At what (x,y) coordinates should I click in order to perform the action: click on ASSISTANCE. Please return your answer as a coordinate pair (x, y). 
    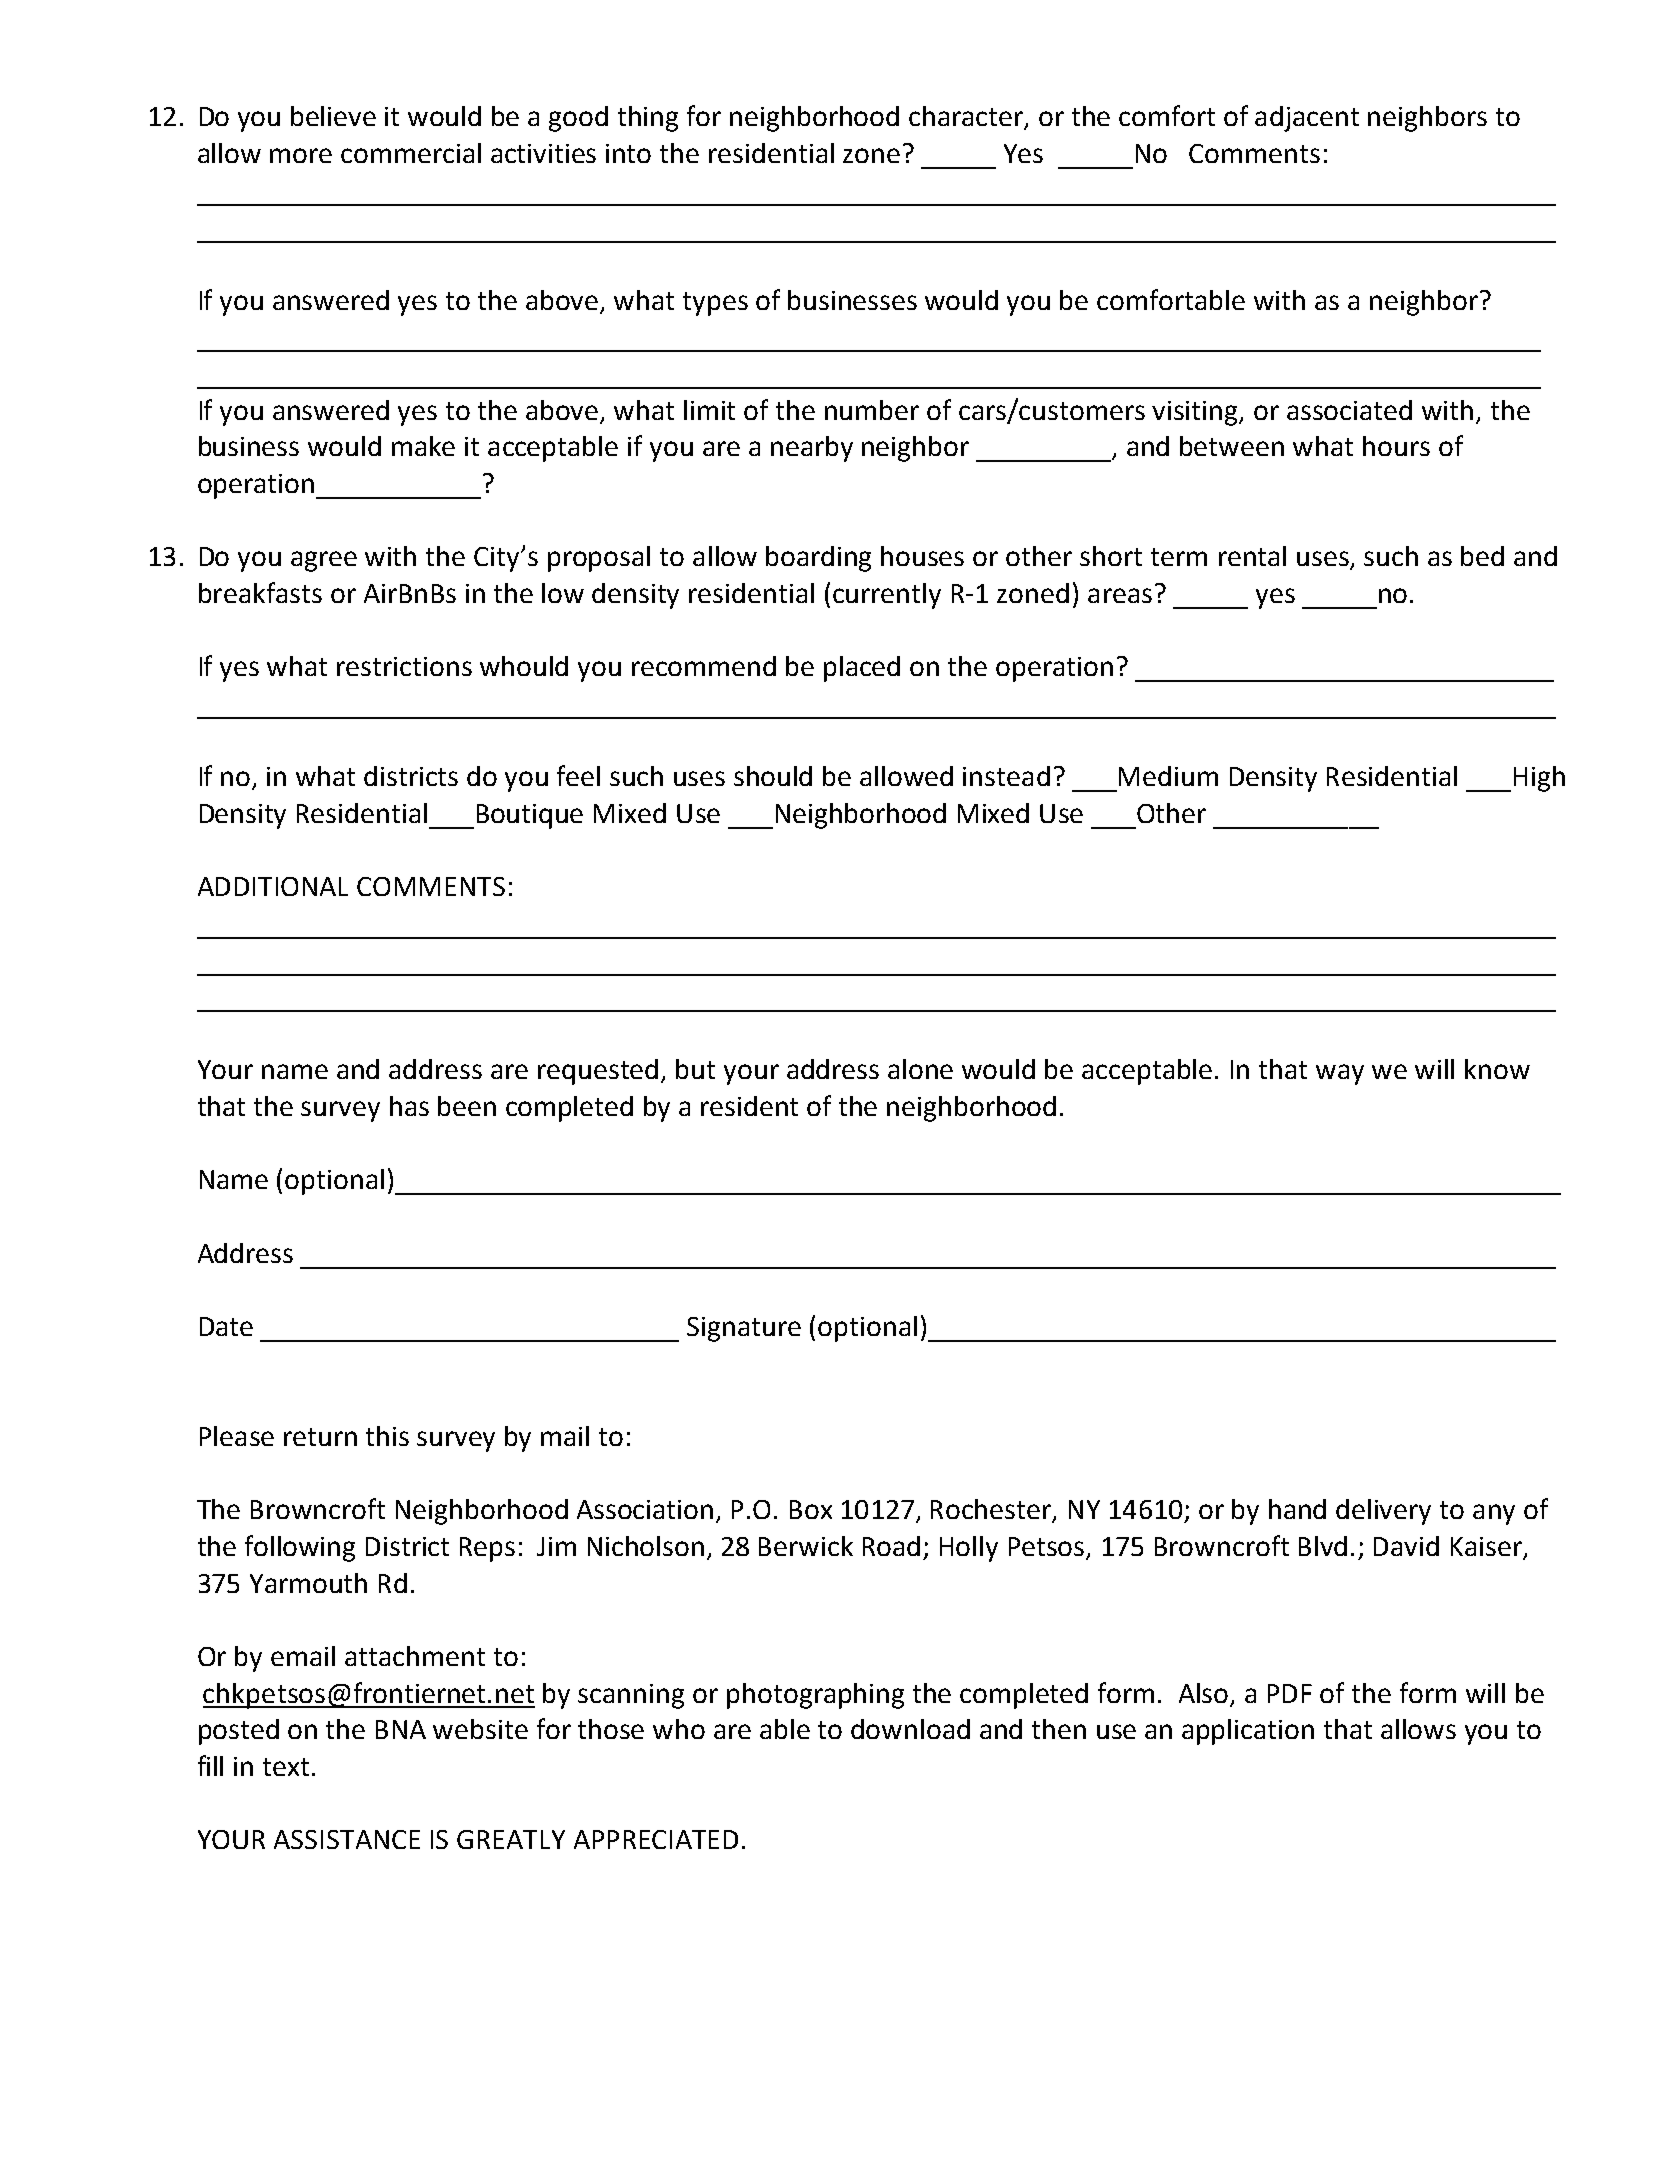
    Looking at the image, I should click on (347, 1839).
